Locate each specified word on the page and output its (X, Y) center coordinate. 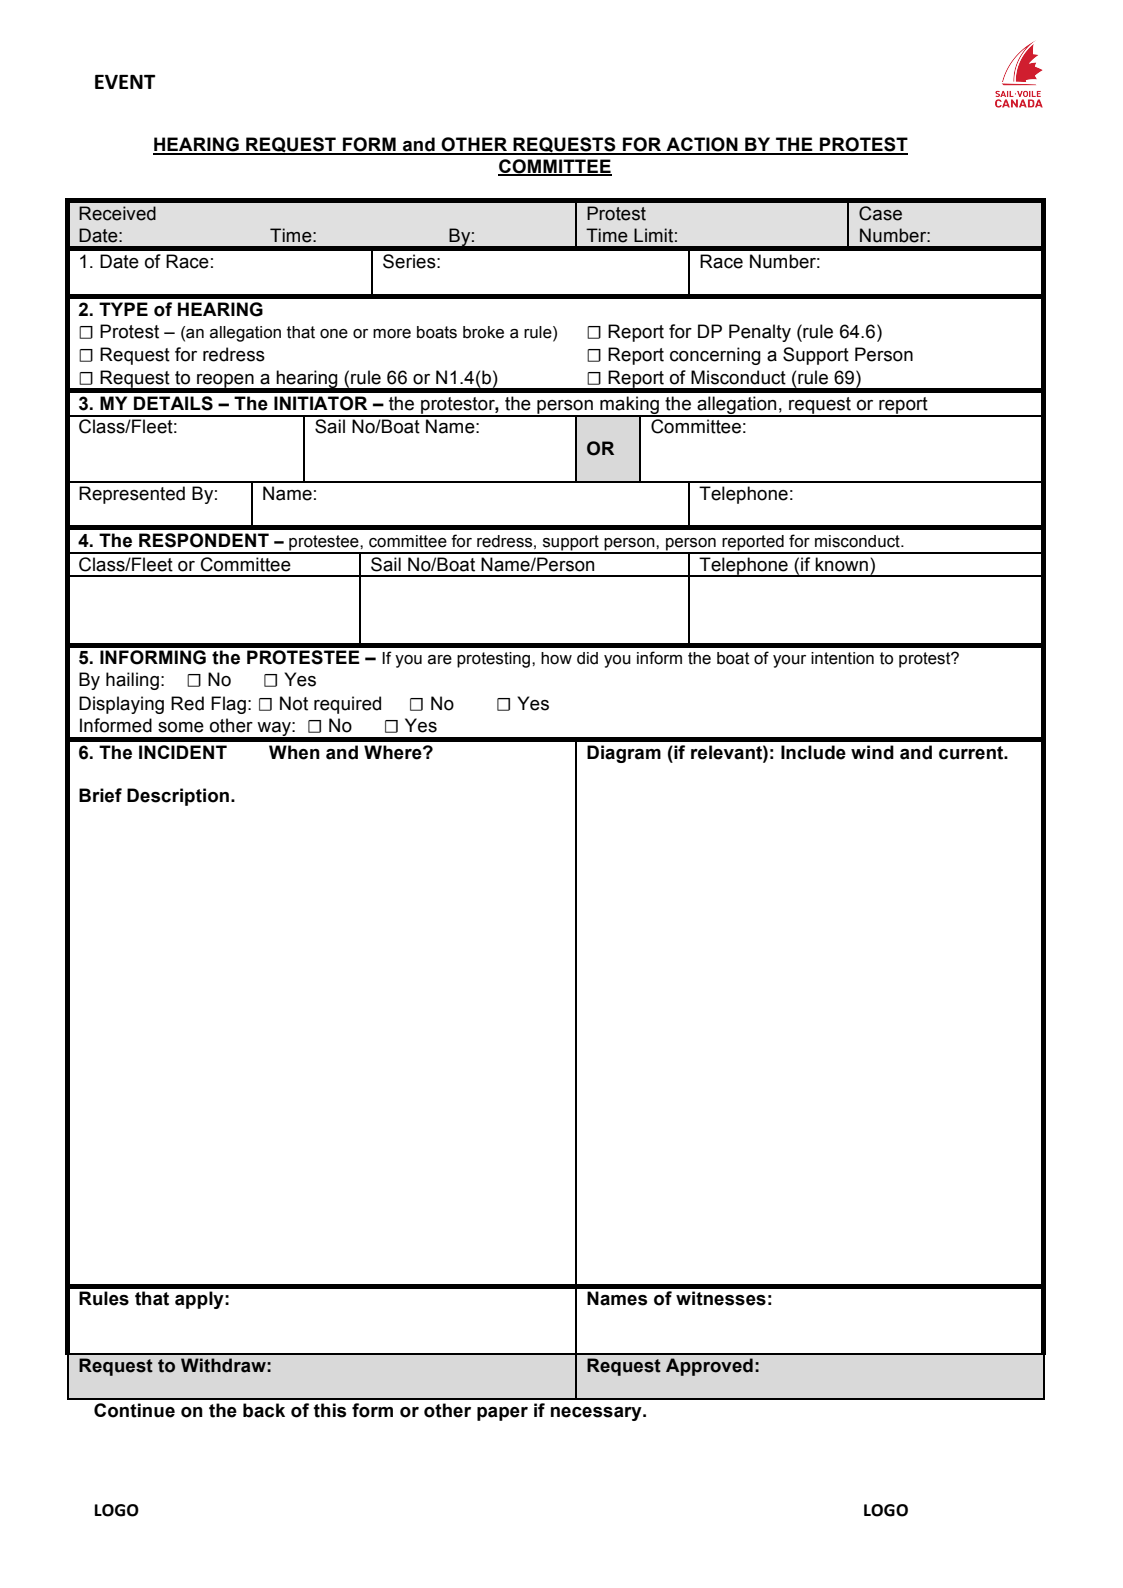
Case (880, 213)
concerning (715, 356)
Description (178, 797)
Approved (709, 1367)
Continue (134, 1410)
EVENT (125, 82)
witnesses (721, 1298)
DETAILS (173, 403)
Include (813, 752)
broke (483, 332)
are (440, 660)
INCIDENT (183, 752)
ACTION (702, 145)
